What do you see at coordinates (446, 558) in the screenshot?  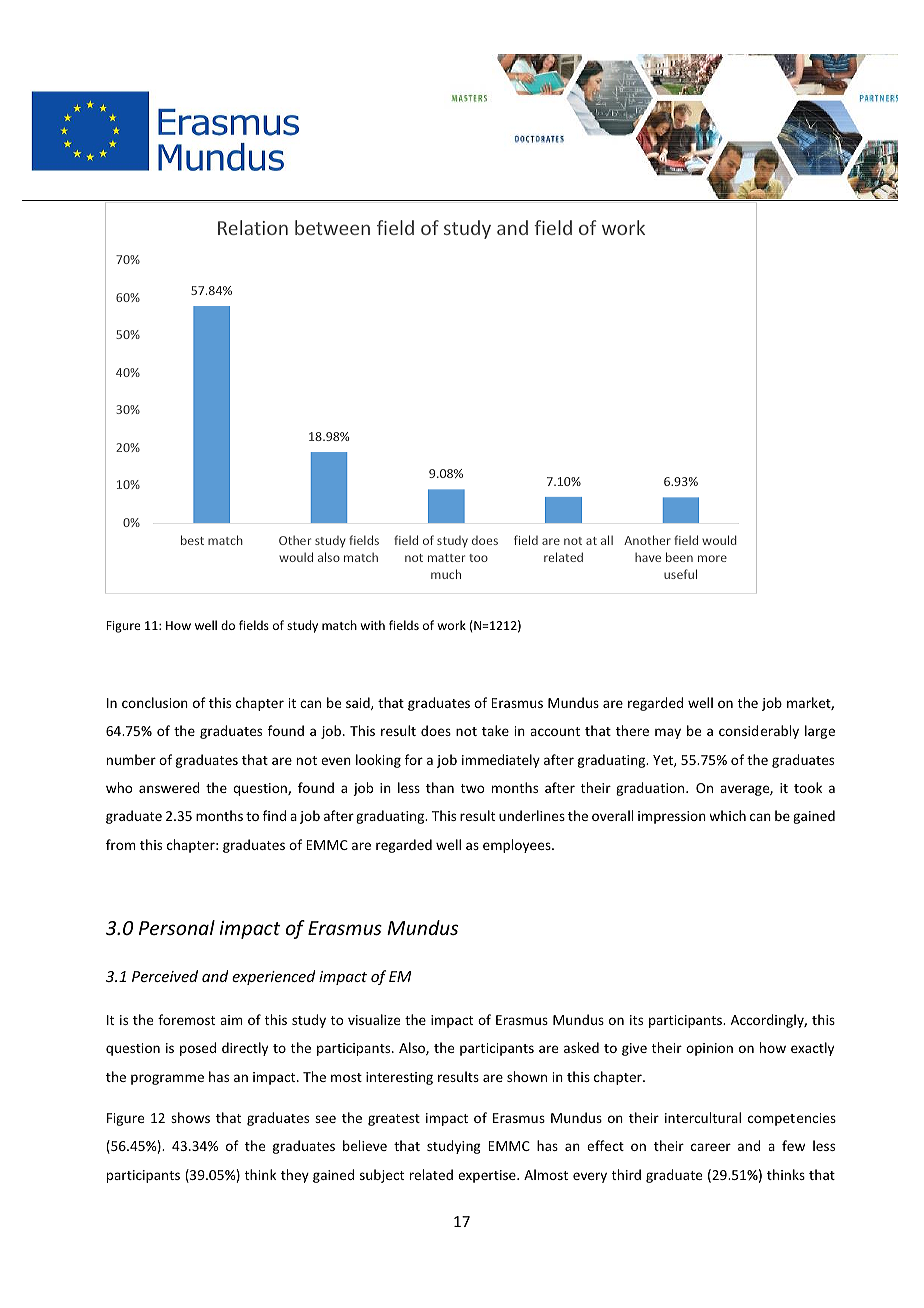 I see `matter` at bounding box center [446, 558].
